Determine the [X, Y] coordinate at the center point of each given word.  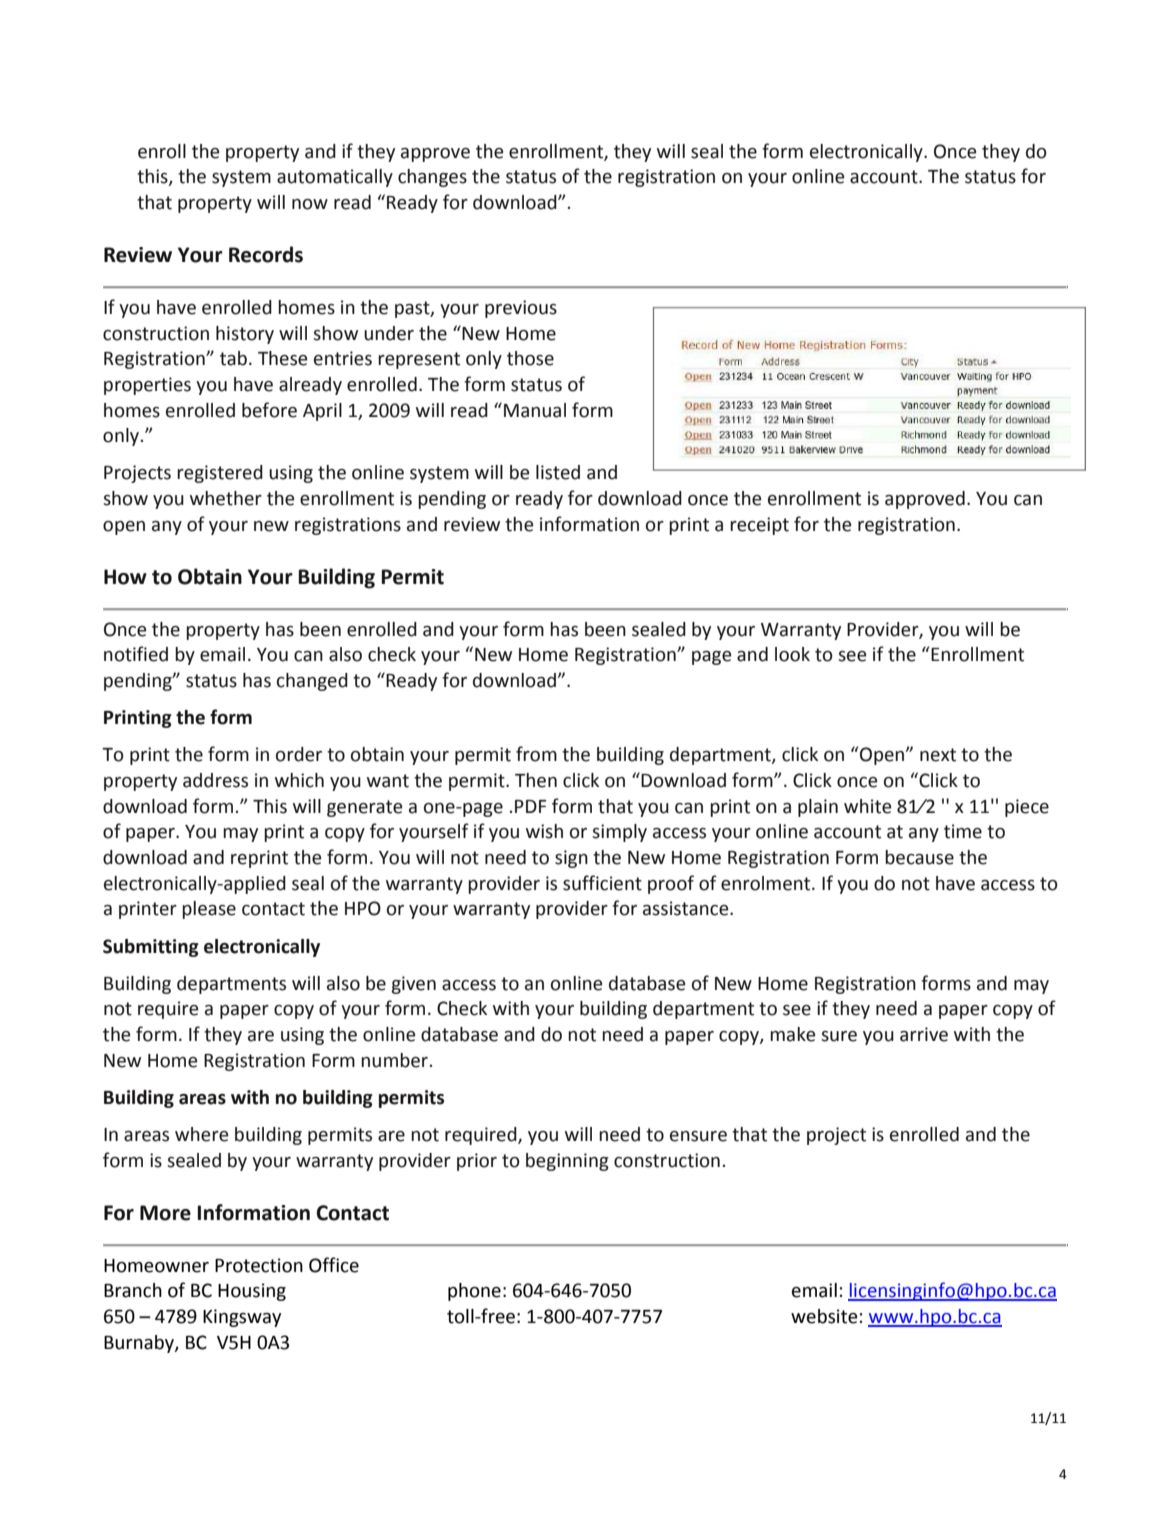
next [938, 755]
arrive [924, 1034]
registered [220, 474]
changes [432, 178]
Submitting [151, 948]
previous [521, 309]
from [536, 754]
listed [558, 472]
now [310, 204]
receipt [759, 526]
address [215, 780]
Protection [259, 1265]
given [413, 985]
